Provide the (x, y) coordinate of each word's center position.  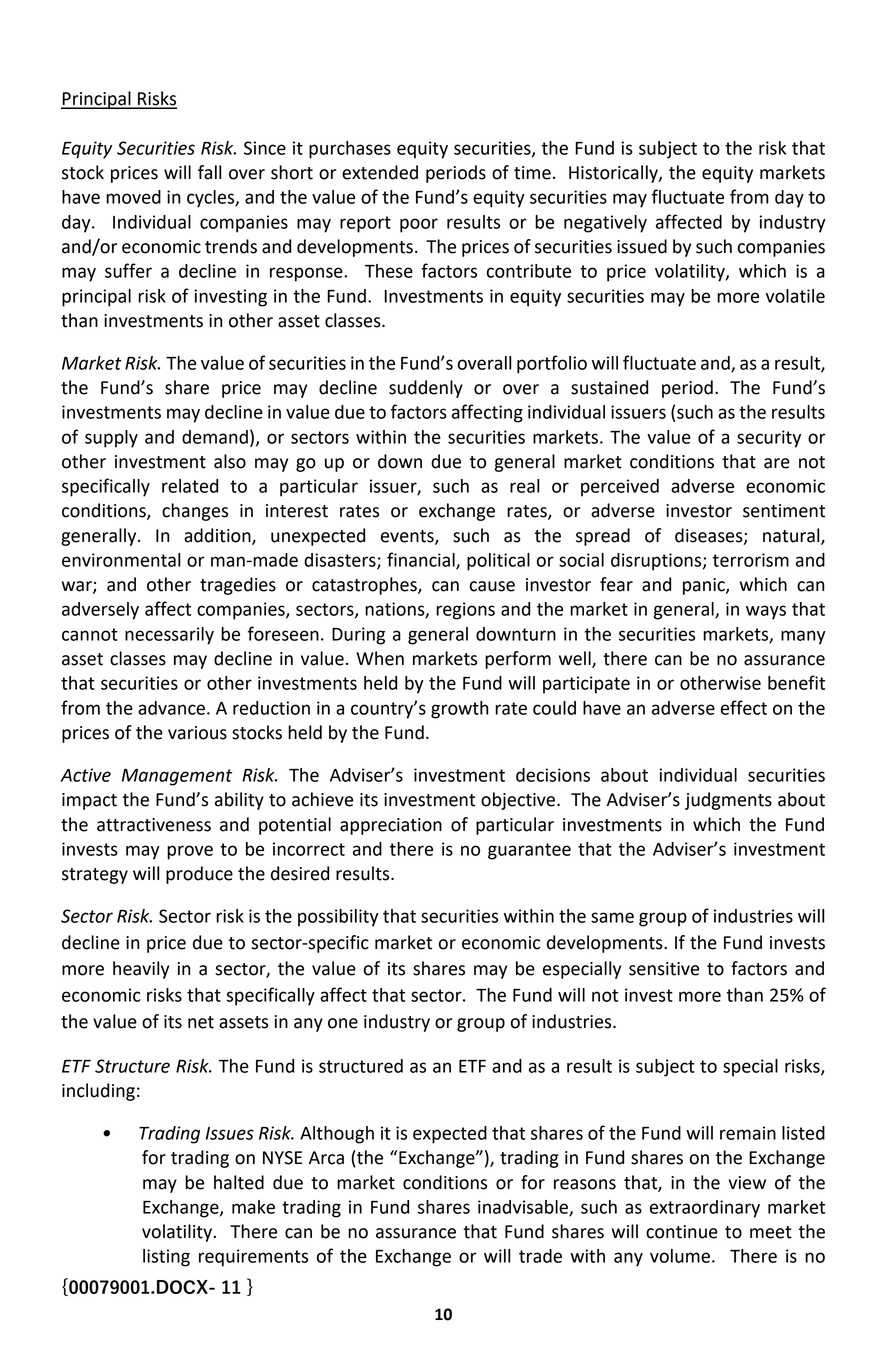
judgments (728, 801)
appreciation (391, 826)
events (408, 537)
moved (133, 197)
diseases (710, 536)
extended (380, 172)
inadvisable (524, 1208)
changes (195, 512)
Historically (614, 174)
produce (199, 875)
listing (166, 1258)
